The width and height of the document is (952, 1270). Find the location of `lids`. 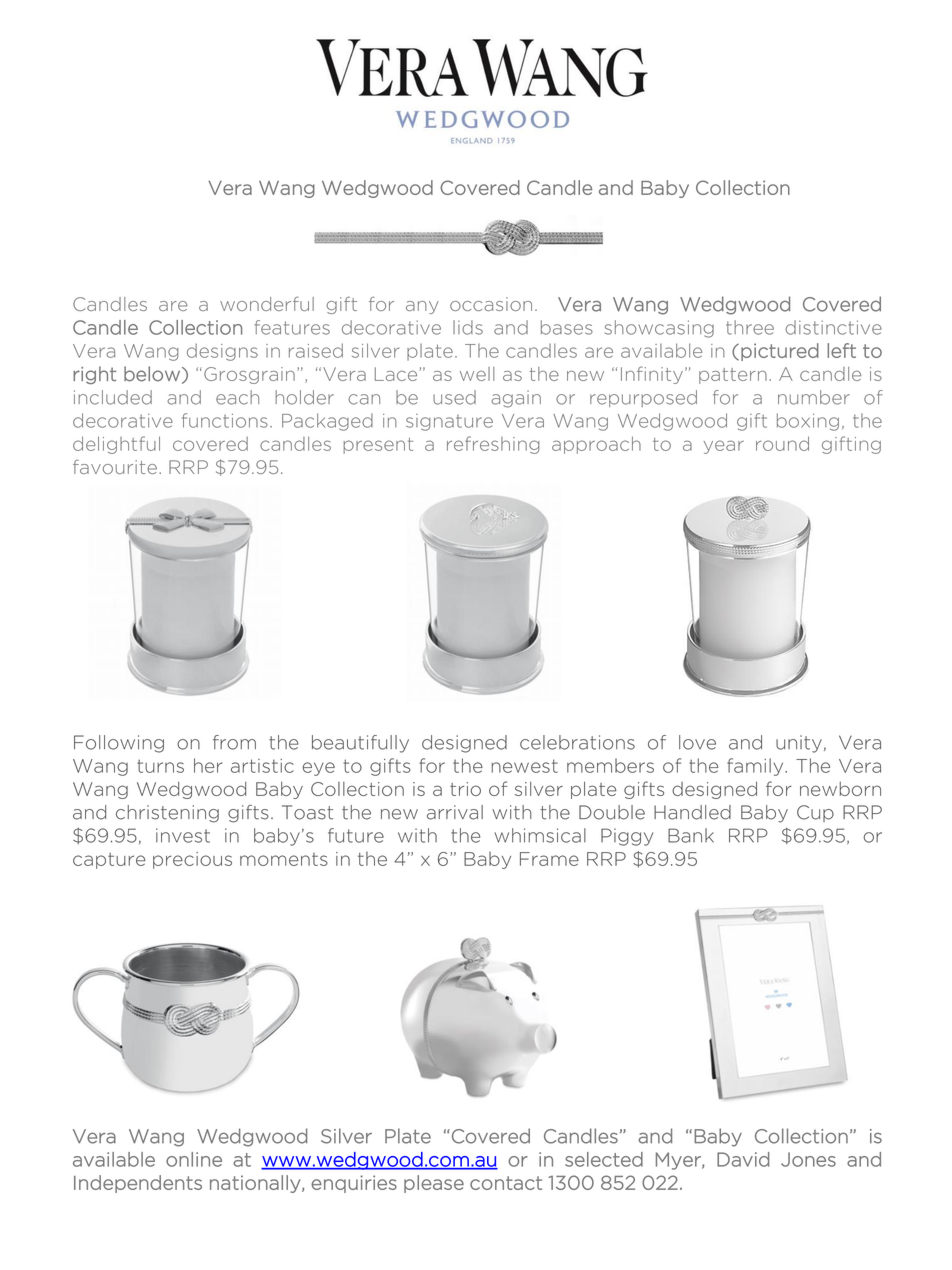

lids is located at coordinates (468, 327).
